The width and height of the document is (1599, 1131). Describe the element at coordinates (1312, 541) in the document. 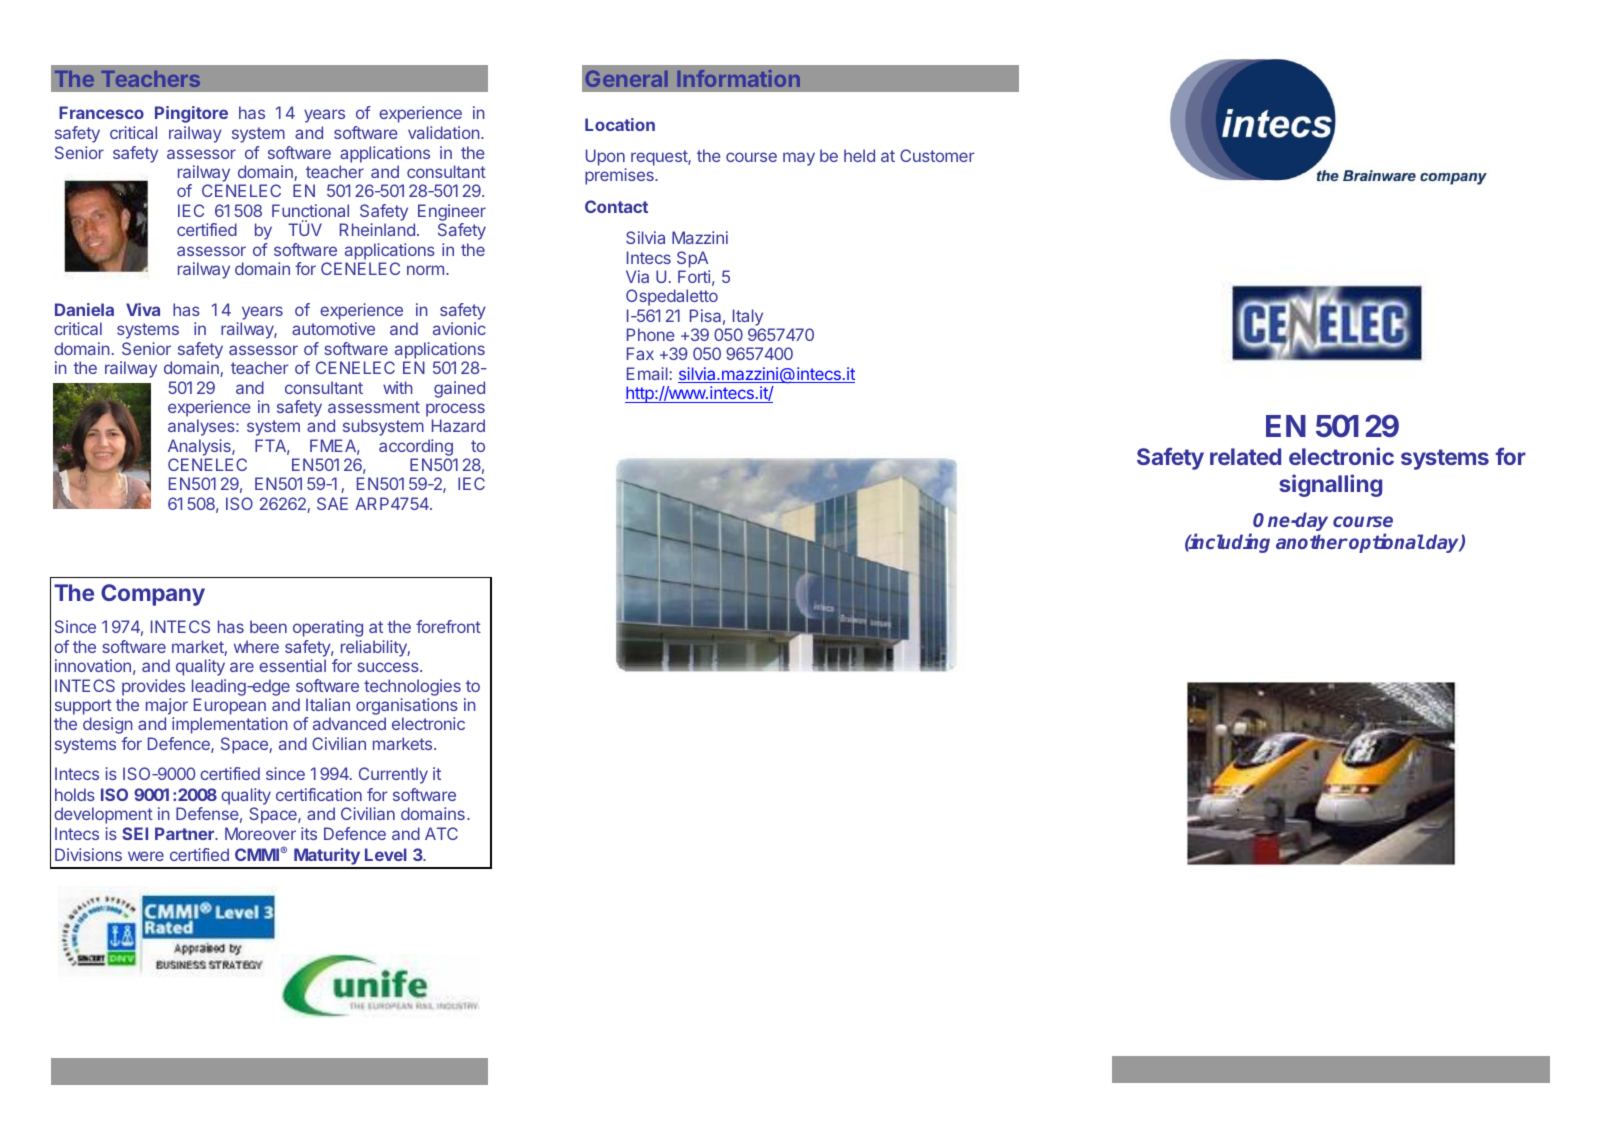

I see `another` at that location.
